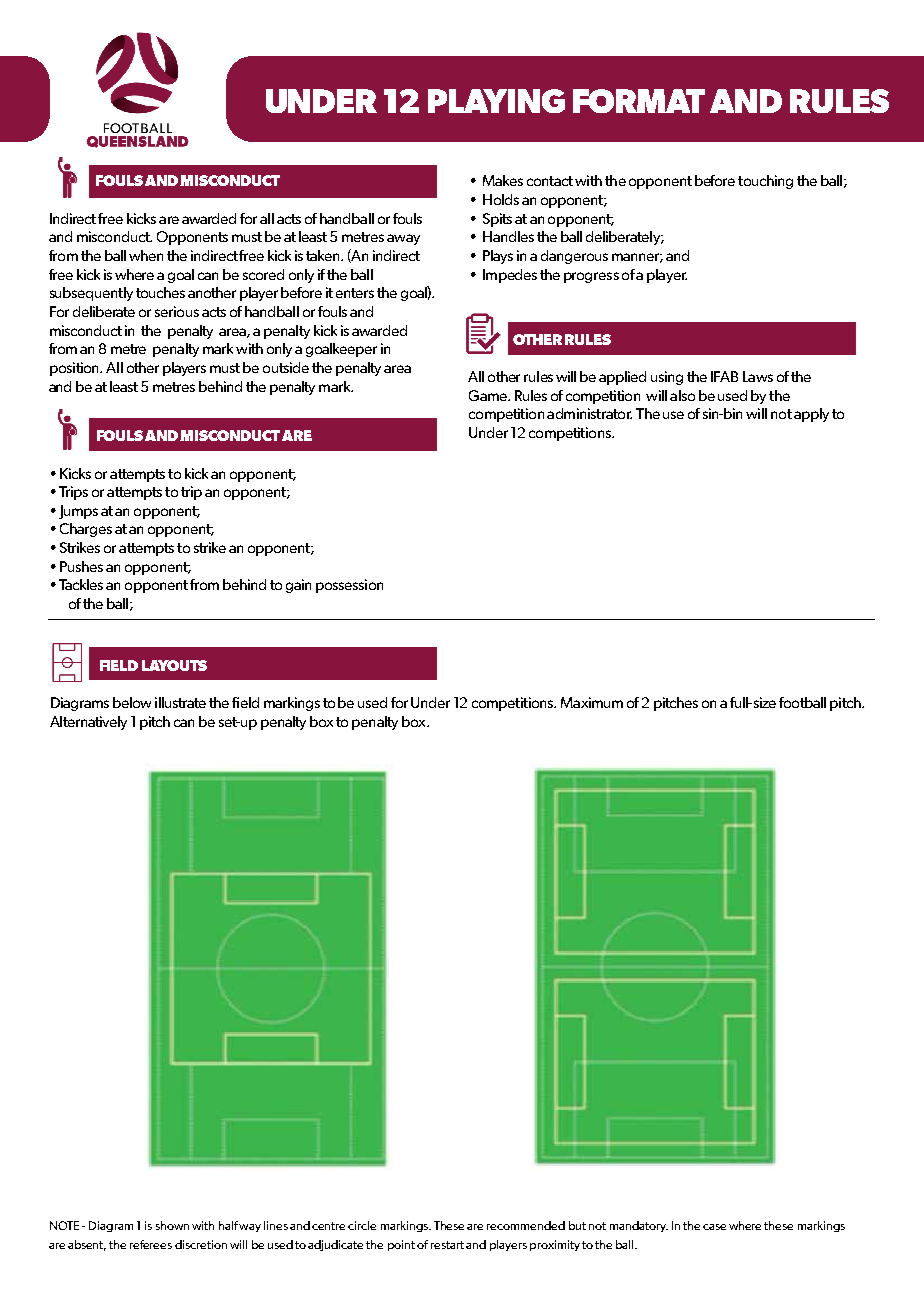  I want to click on case, so click(714, 1227).
